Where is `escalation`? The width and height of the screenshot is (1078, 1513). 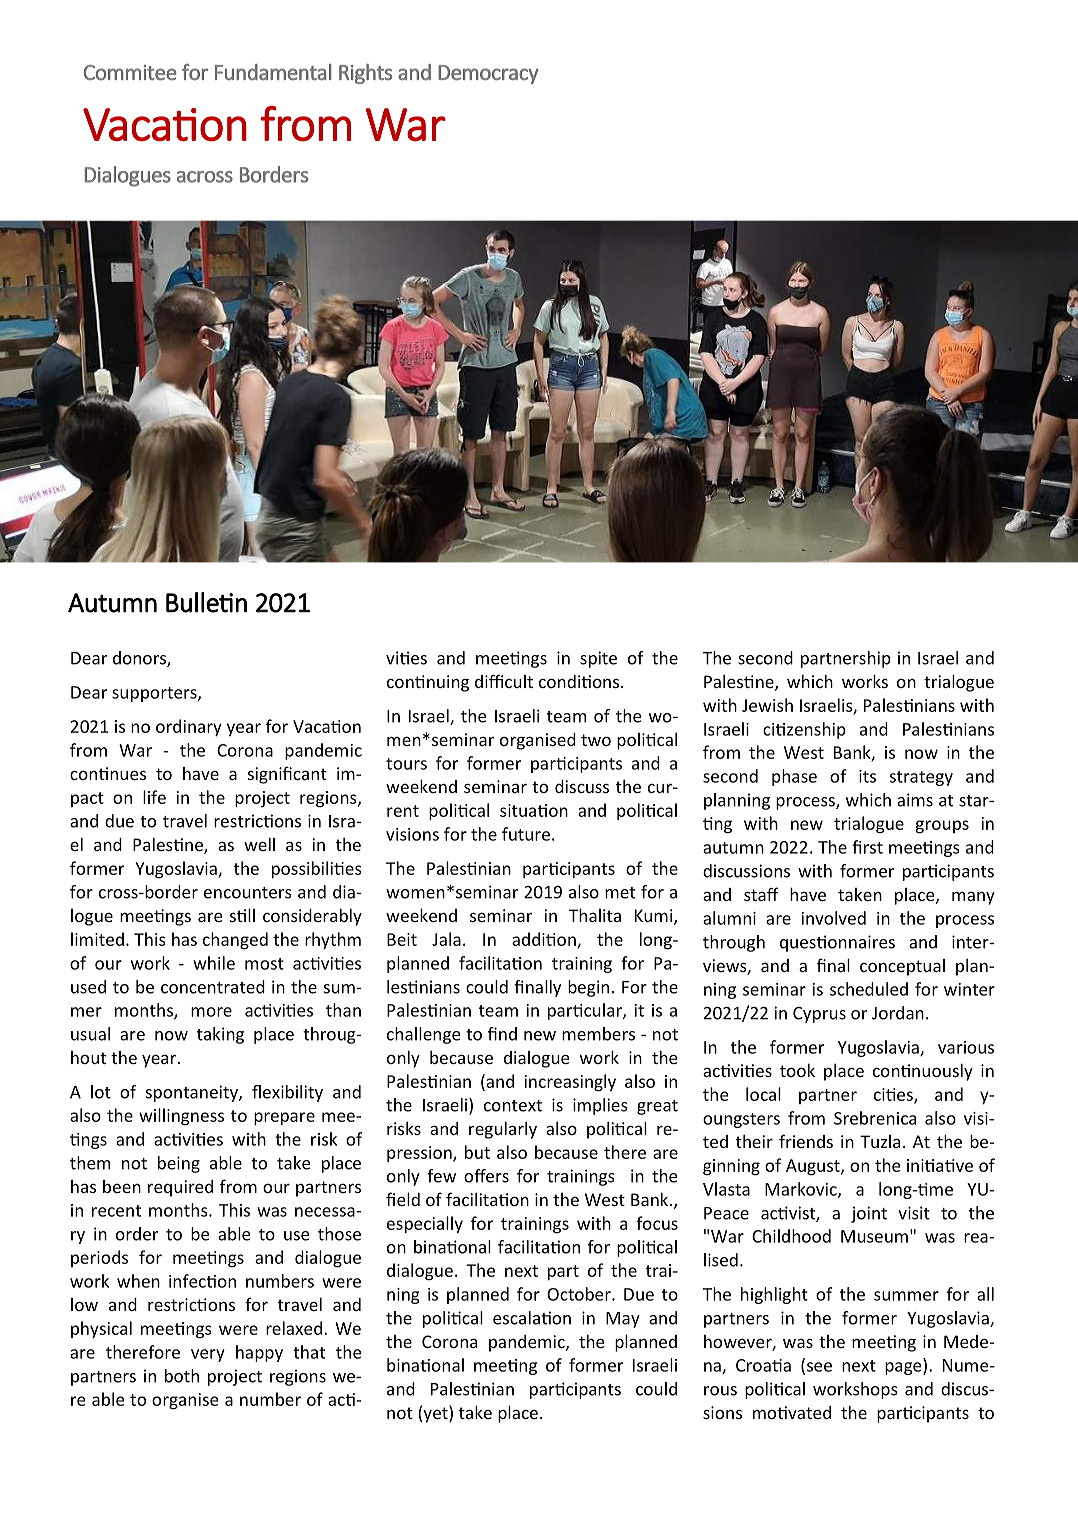 escalation is located at coordinates (532, 1318).
